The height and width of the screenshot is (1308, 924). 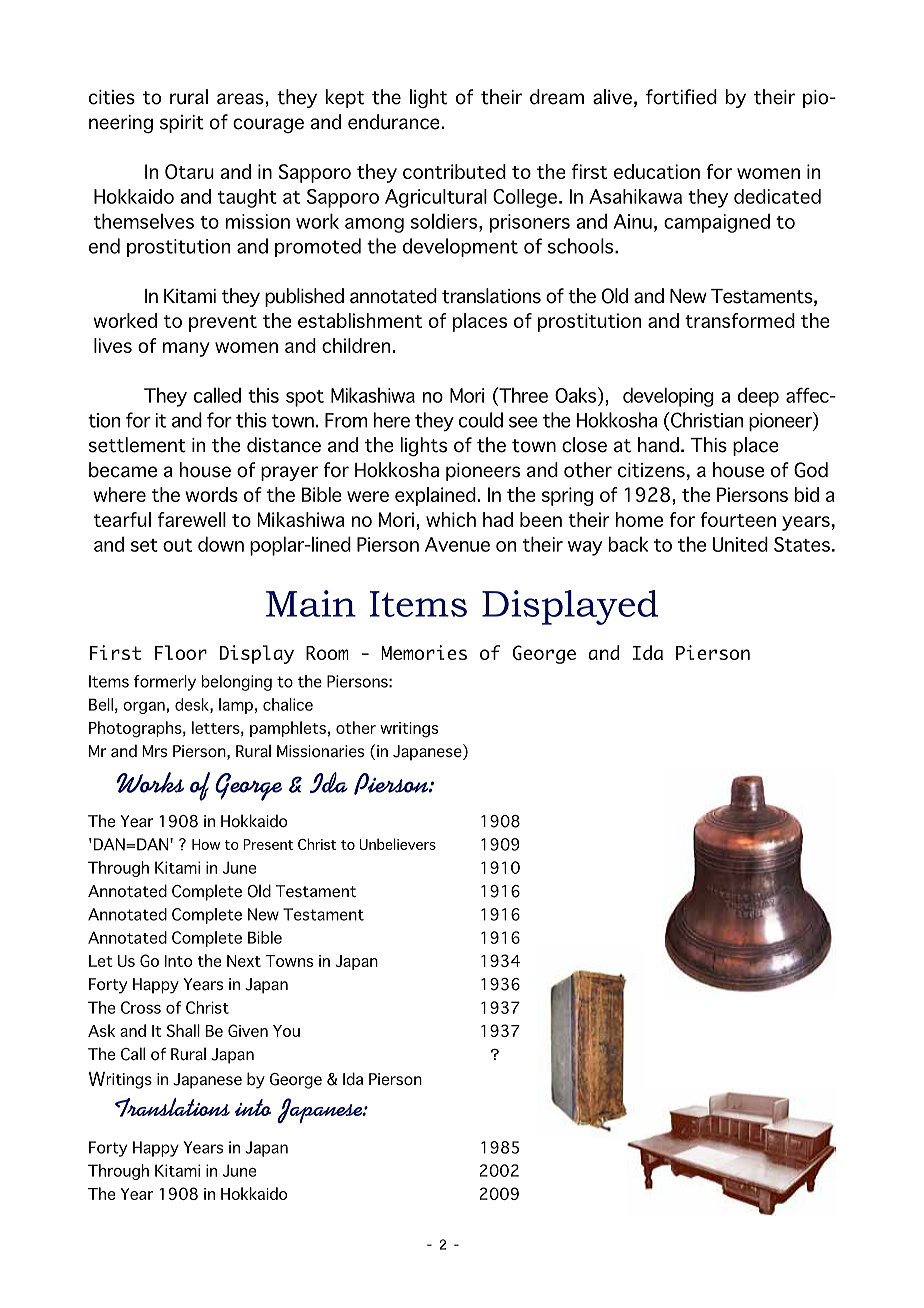 What do you see at coordinates (481, 420) in the screenshot?
I see `could` at bounding box center [481, 420].
